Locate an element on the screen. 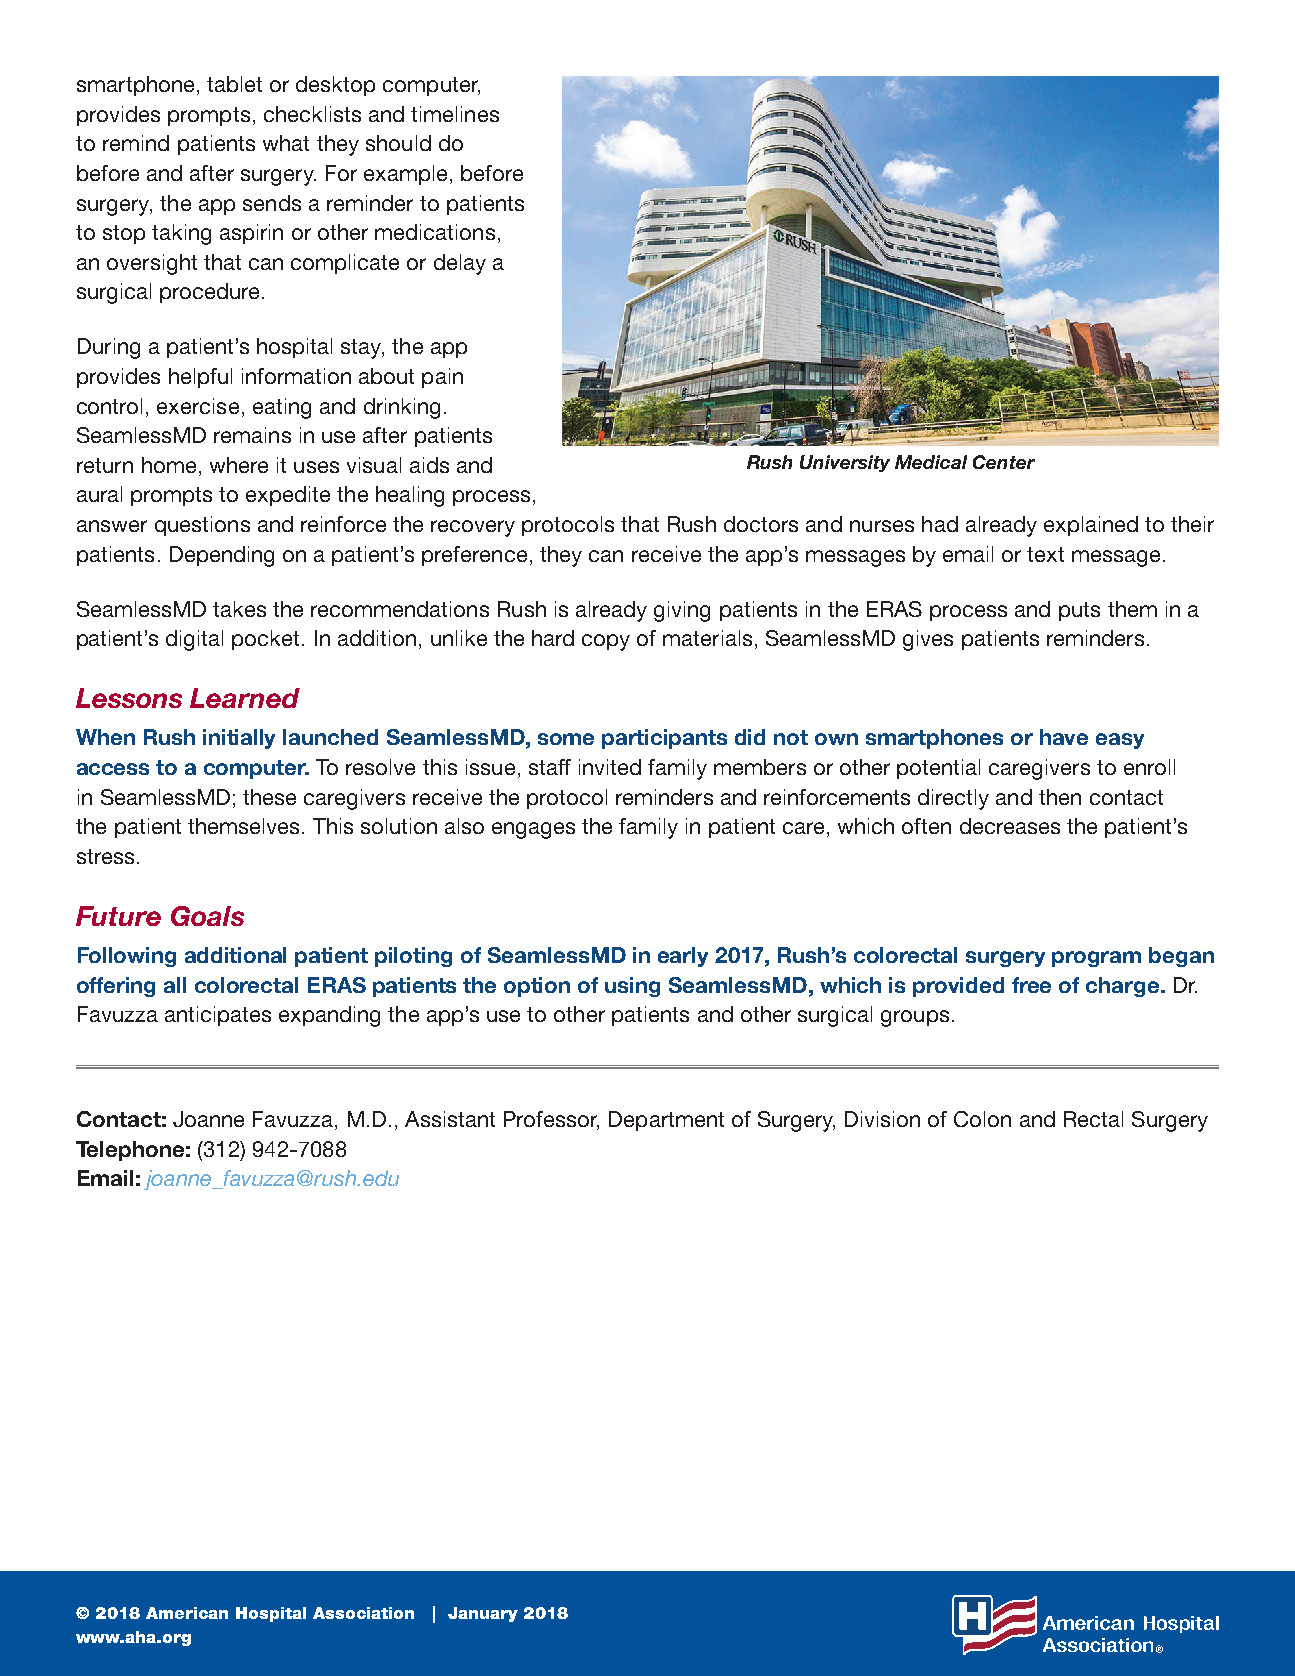 The image size is (1295, 1676). what is located at coordinates (286, 143).
